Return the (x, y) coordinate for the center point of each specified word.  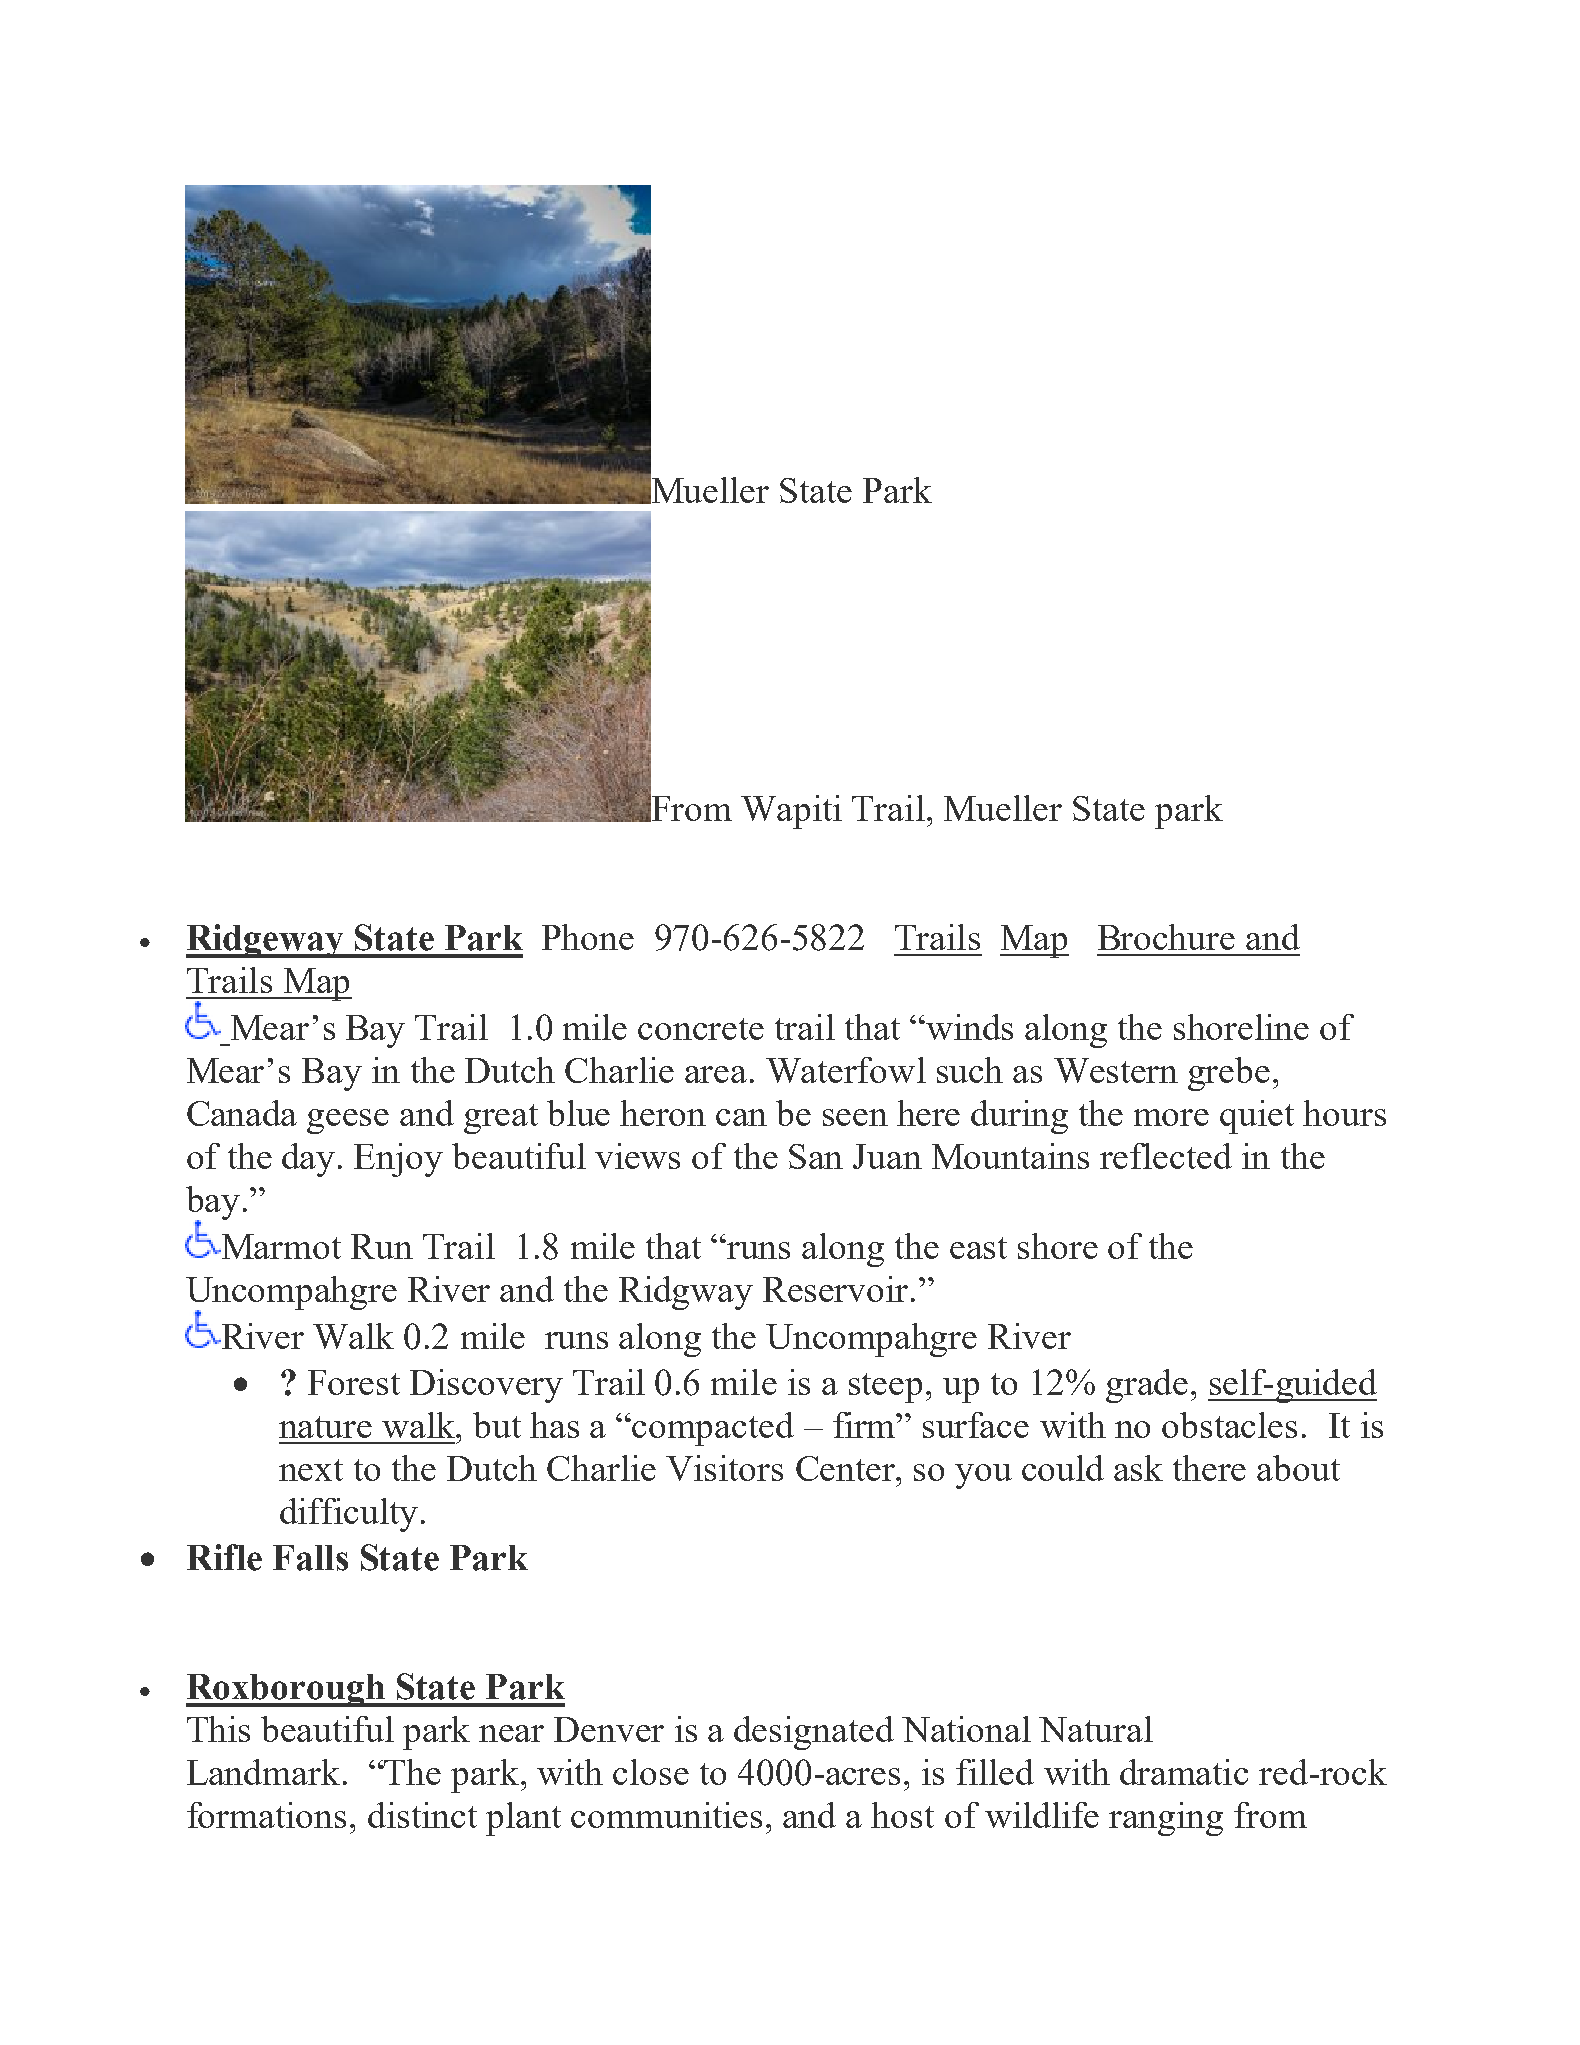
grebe (1229, 1074)
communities (666, 1815)
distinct (422, 1815)
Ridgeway (266, 941)
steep (885, 1388)
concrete (701, 1029)
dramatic (1184, 1772)
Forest (354, 1382)
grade (1147, 1386)
